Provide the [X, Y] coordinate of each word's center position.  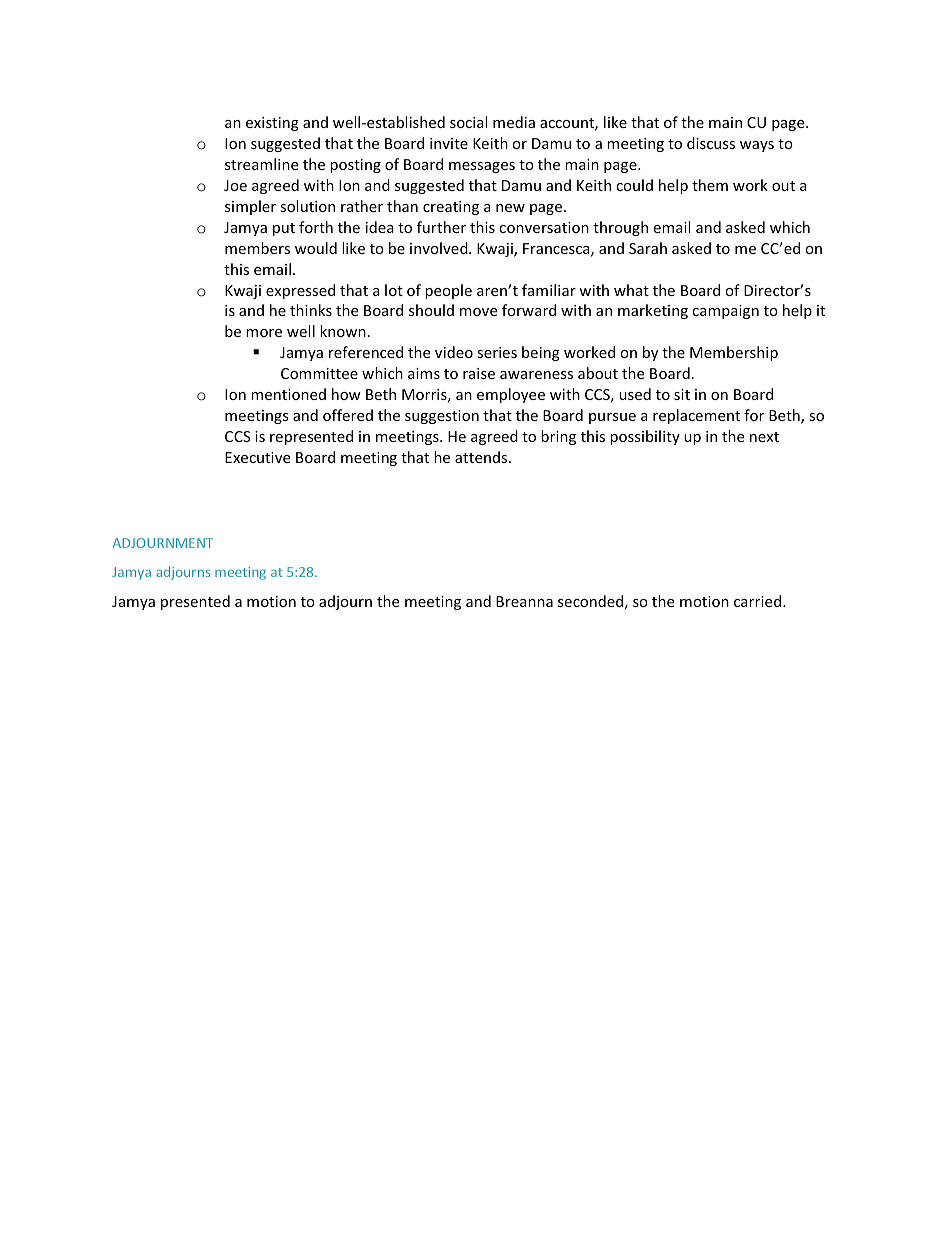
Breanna [524, 601]
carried [759, 601]
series [497, 352]
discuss [711, 143]
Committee [319, 373]
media [514, 122]
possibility [645, 437]
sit [682, 394]
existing [272, 124]
